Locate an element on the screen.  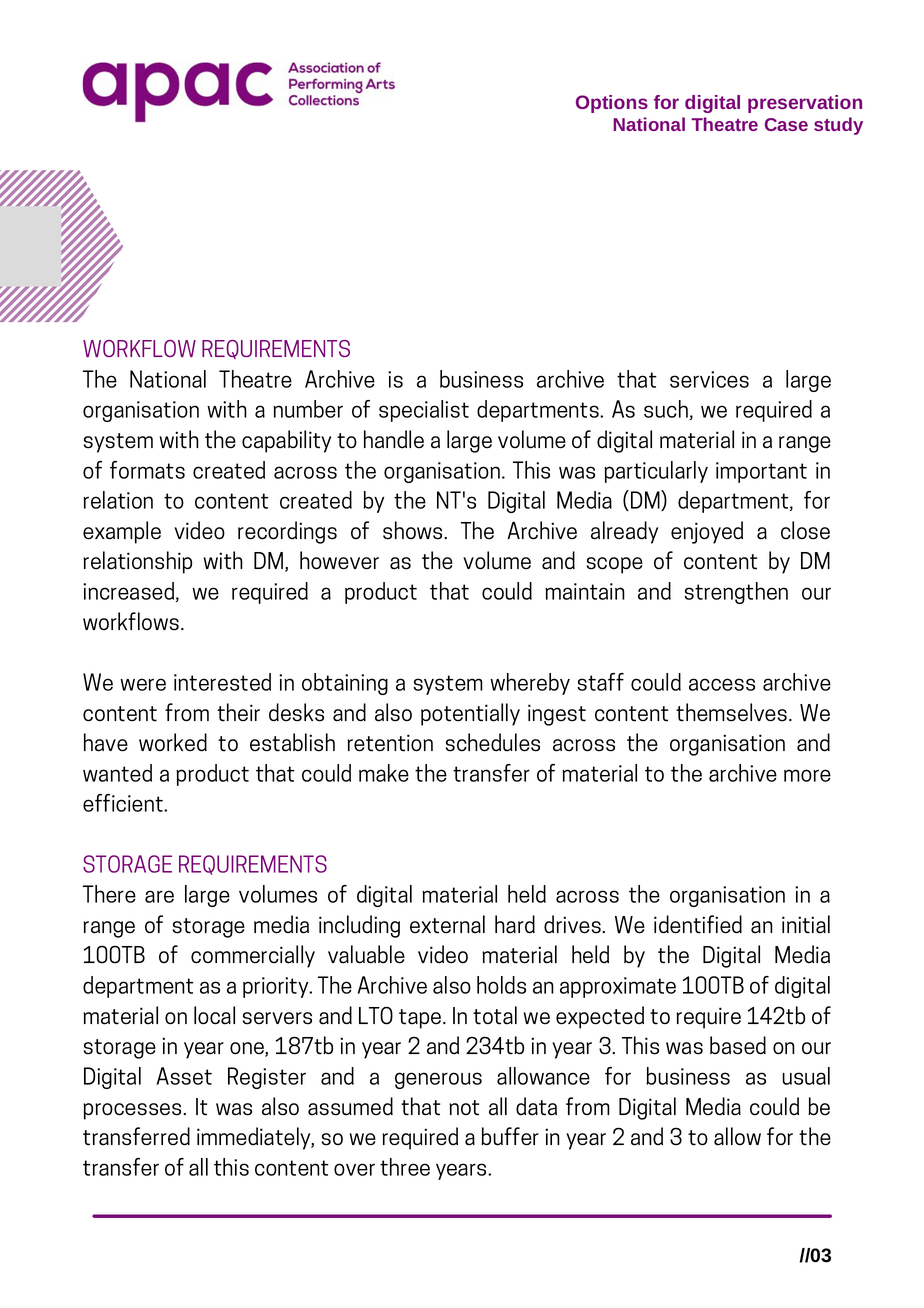
processes is located at coordinates (133, 1111).
